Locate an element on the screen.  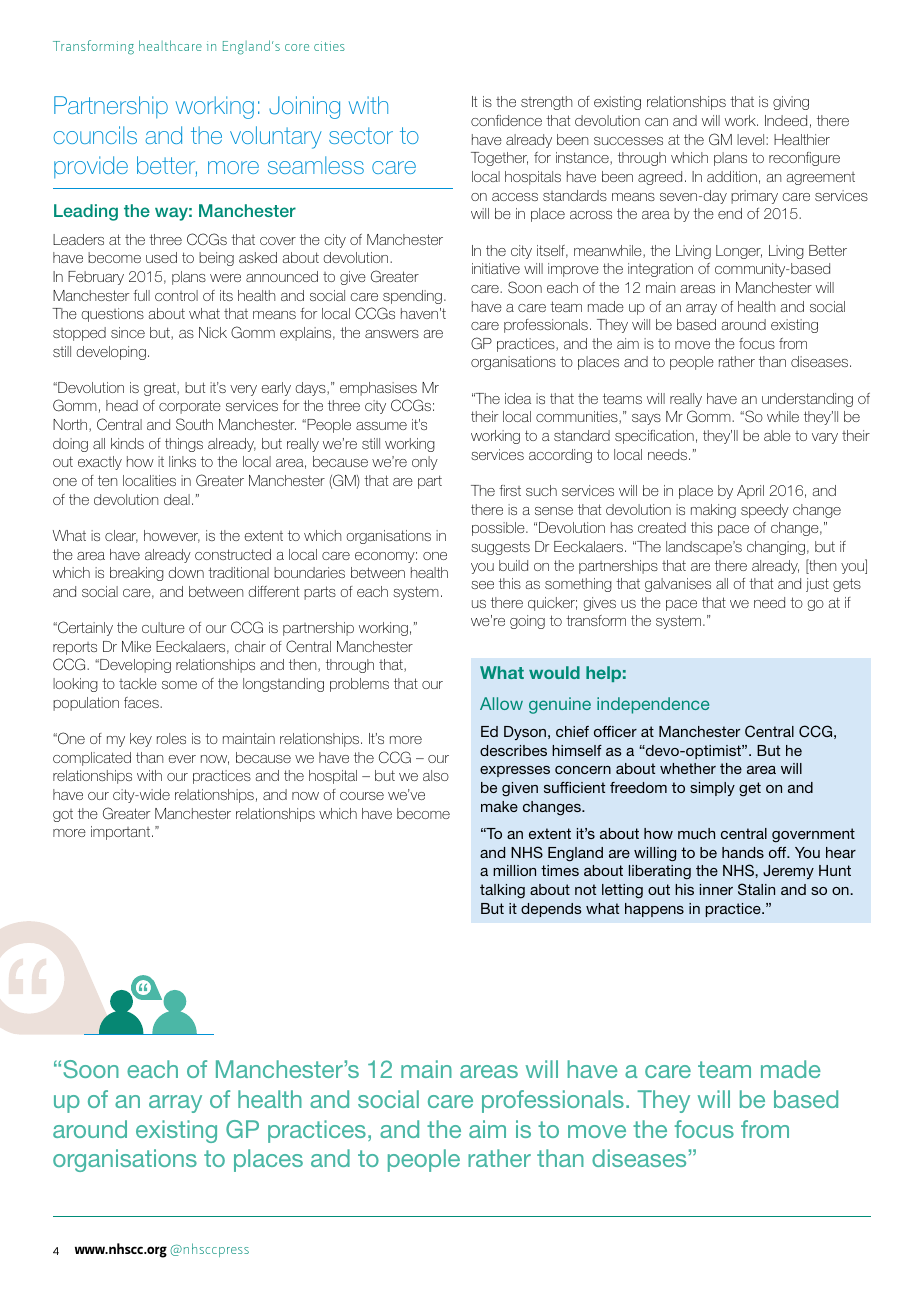
Stalin is located at coordinates (756, 889).
